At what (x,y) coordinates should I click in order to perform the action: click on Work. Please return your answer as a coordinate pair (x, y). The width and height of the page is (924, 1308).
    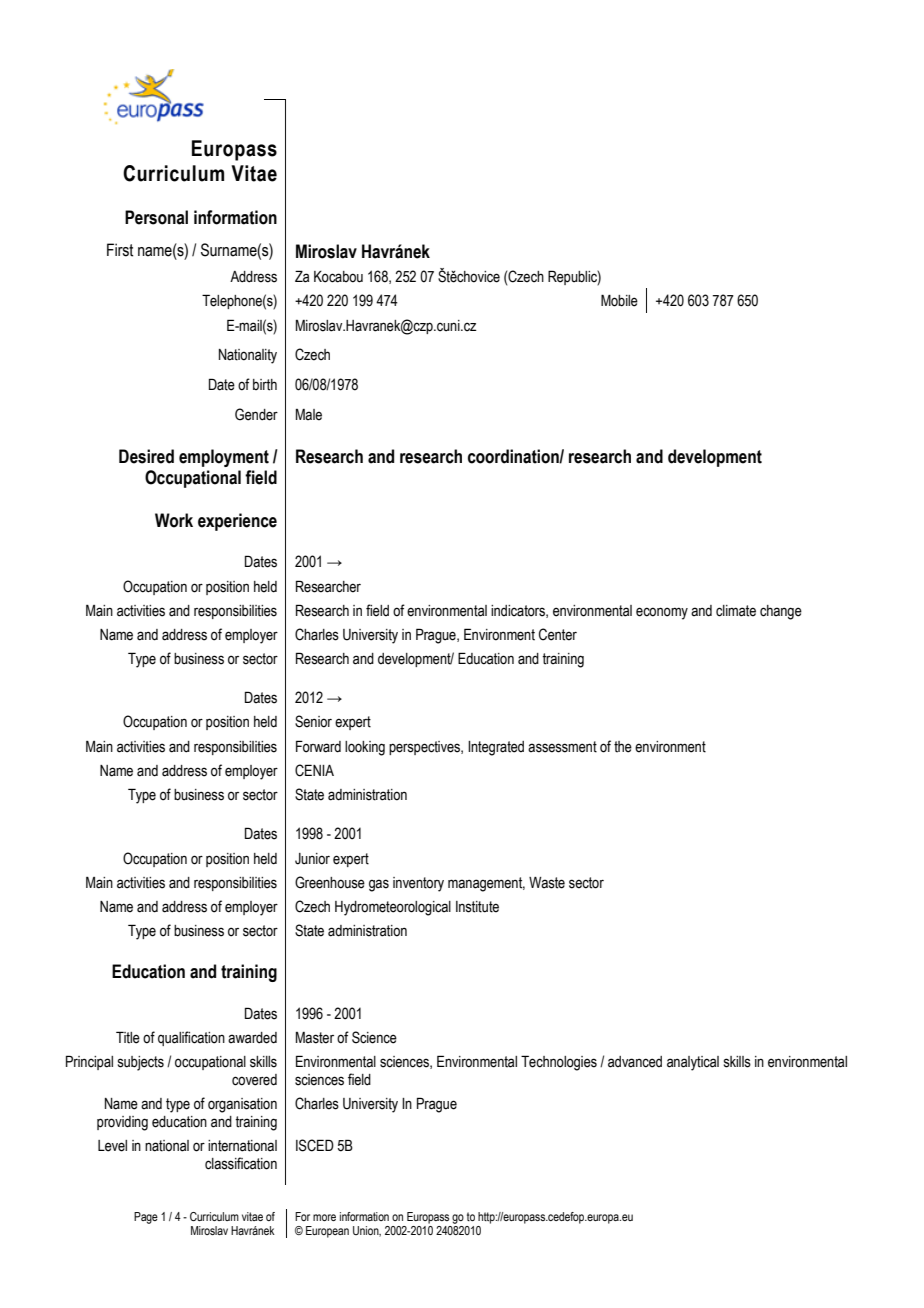
    Looking at the image, I should click on (174, 520).
